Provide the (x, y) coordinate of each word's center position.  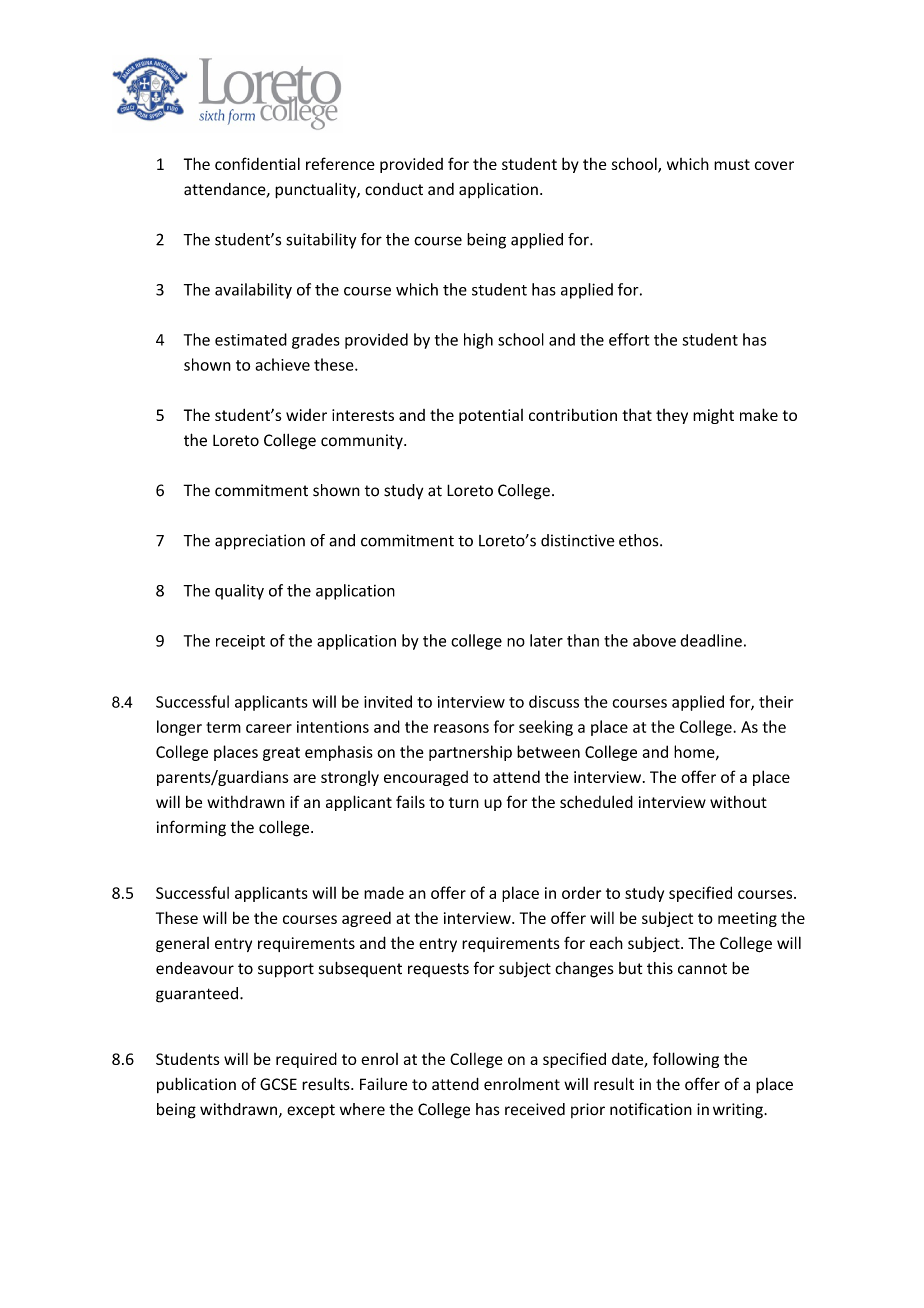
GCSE (278, 1084)
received (535, 1109)
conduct (394, 189)
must (732, 164)
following (686, 1060)
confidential (257, 163)
